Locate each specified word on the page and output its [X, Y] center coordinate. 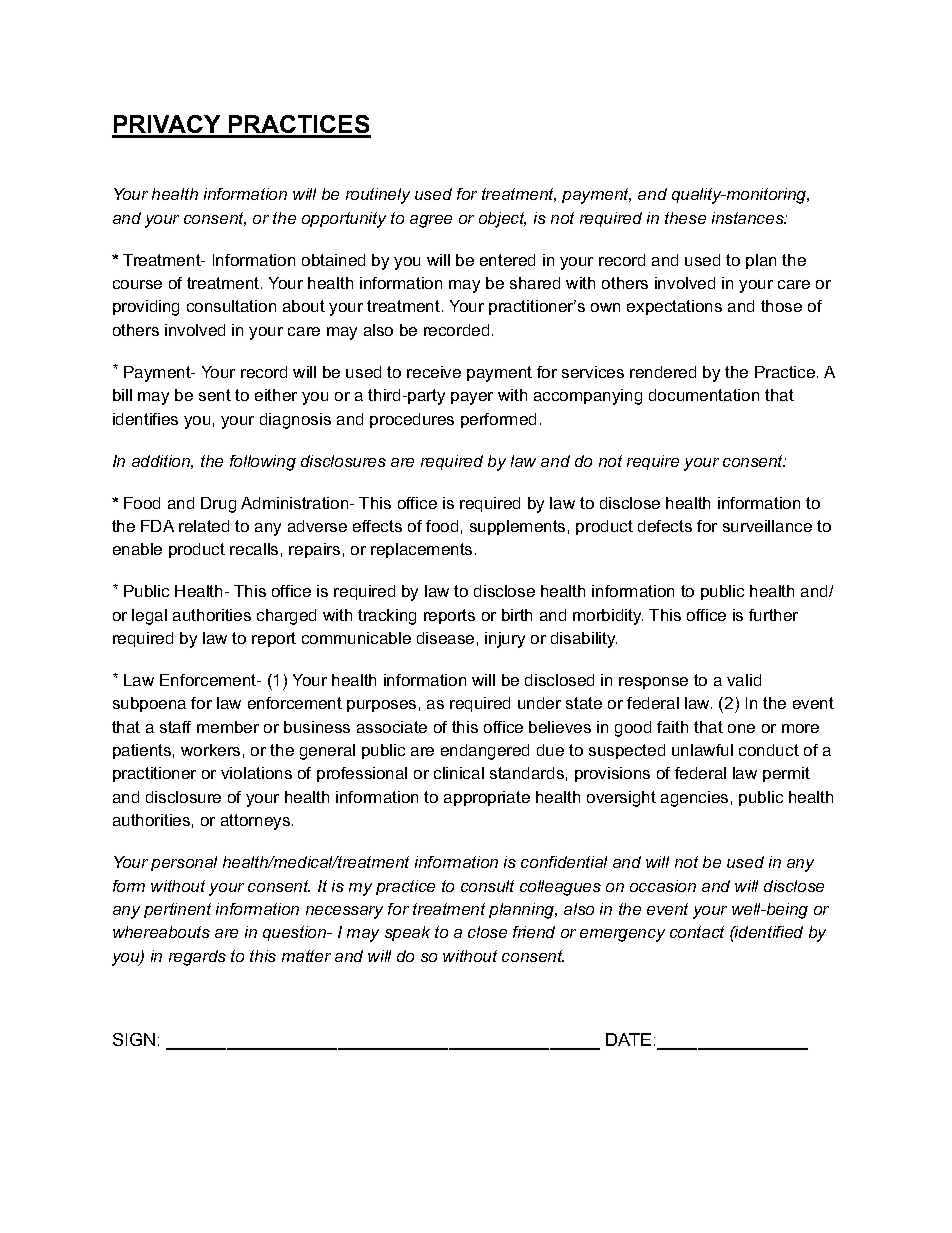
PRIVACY [167, 126]
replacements [421, 550]
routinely [378, 196]
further [773, 615]
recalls [254, 549]
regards [197, 958]
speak [407, 933]
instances [749, 218]
